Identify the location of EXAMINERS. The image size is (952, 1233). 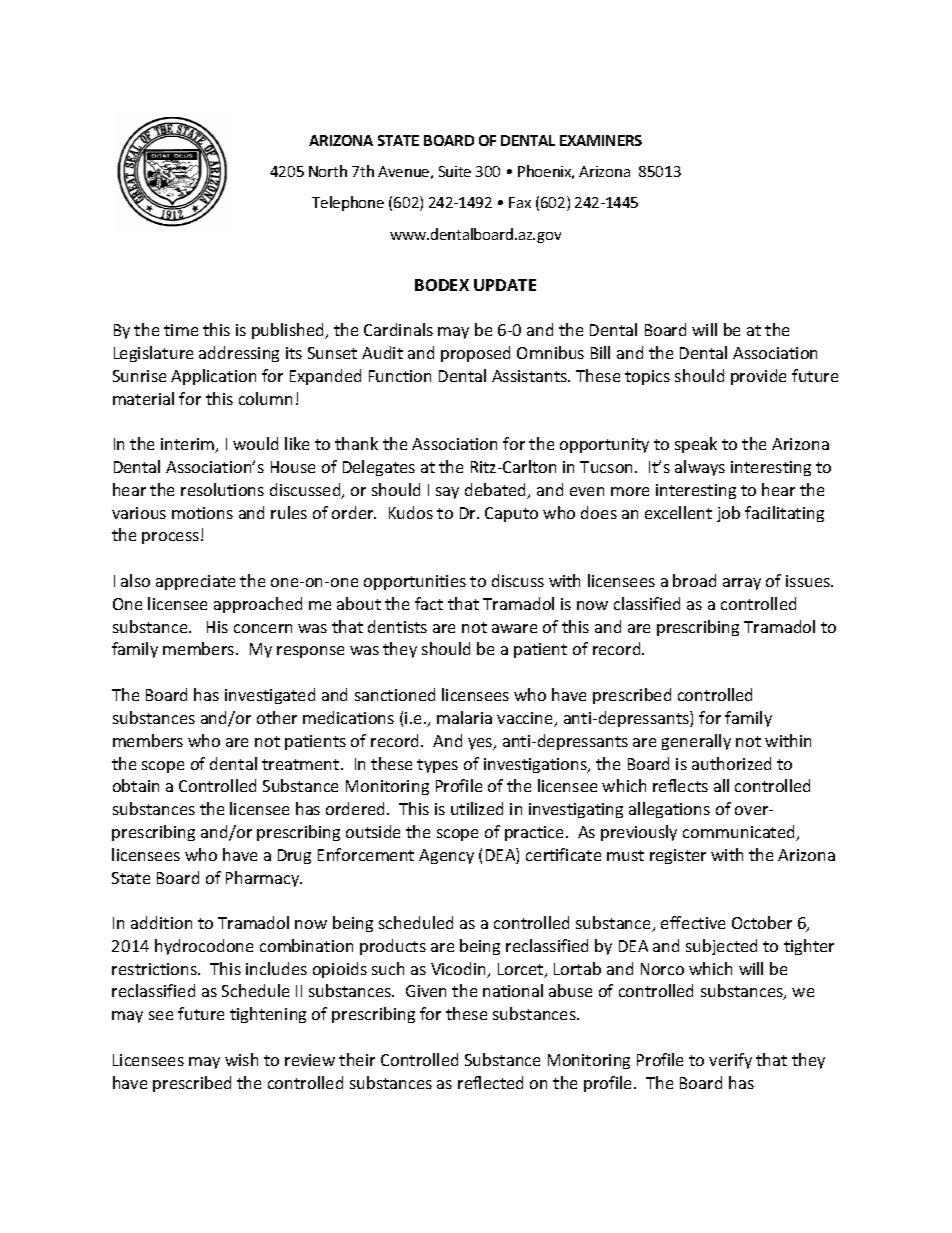
(601, 140).
